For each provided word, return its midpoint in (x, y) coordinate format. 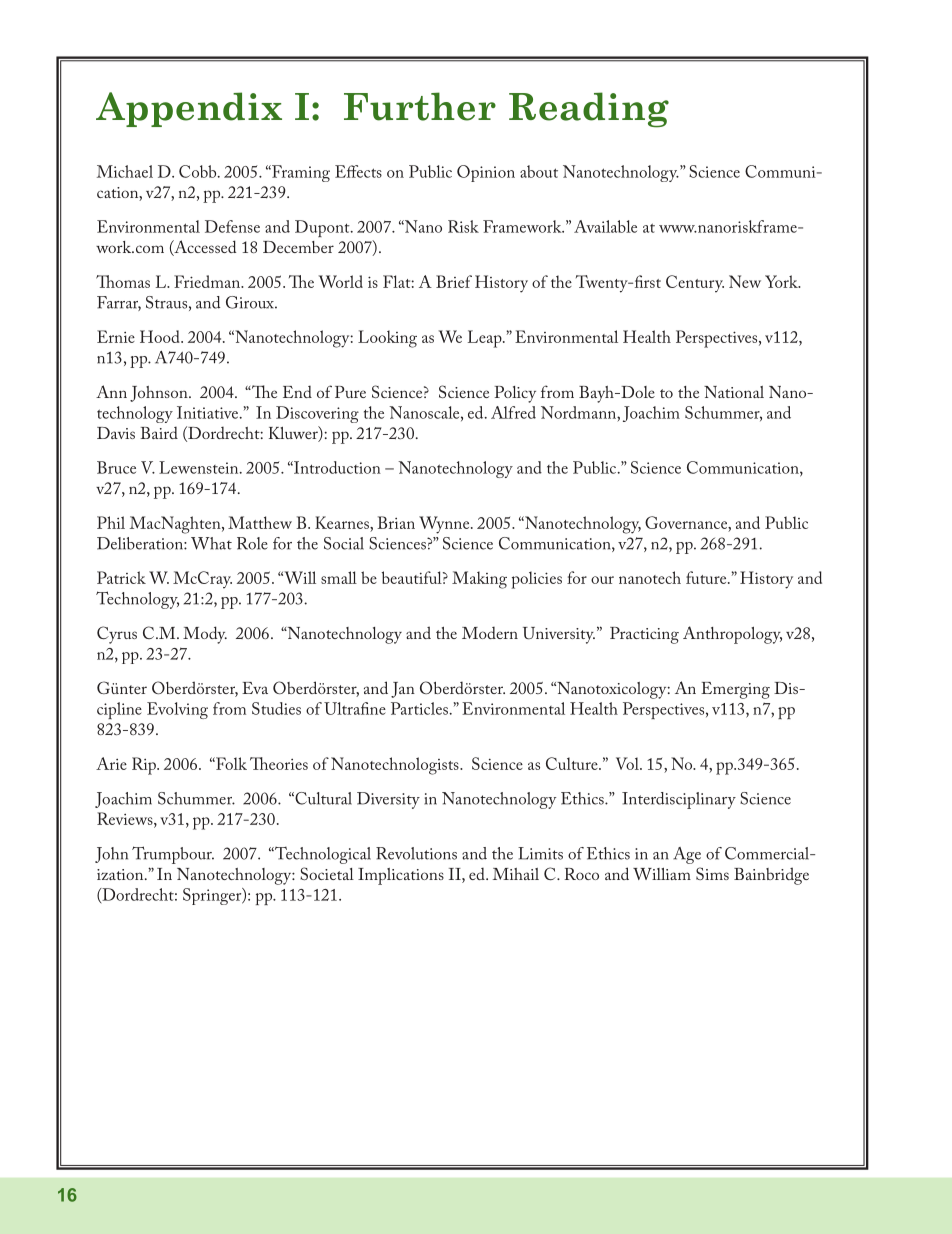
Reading (589, 110)
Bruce (116, 467)
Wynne (445, 525)
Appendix (189, 109)
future (707, 577)
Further (420, 106)
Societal (327, 873)
